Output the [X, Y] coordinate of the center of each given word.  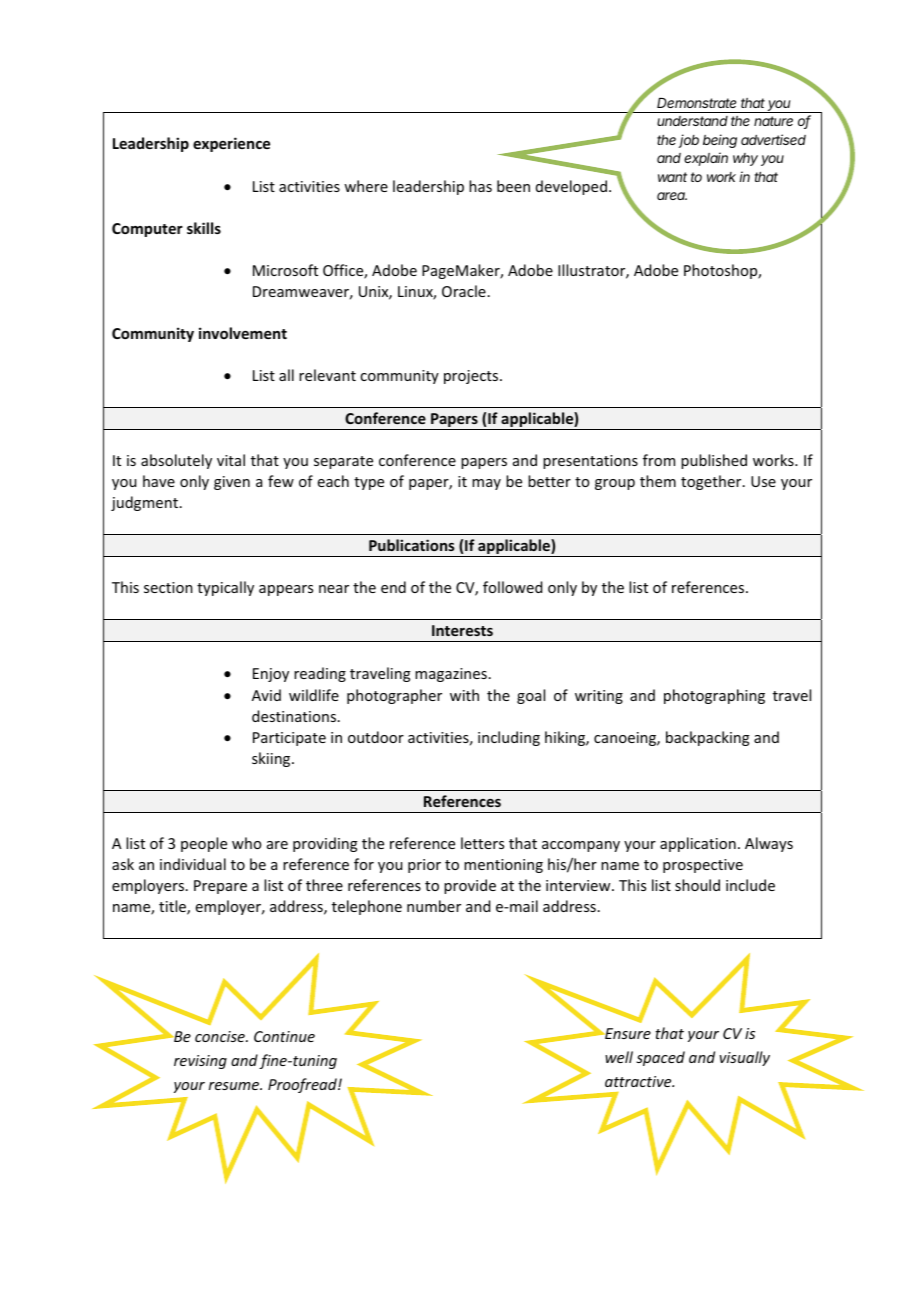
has [480, 186]
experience [231, 144]
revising [200, 1062]
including [509, 738]
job [689, 141]
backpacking [708, 738]
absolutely [176, 461]
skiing [272, 759]
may [486, 484]
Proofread [303, 1085]
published [714, 461]
